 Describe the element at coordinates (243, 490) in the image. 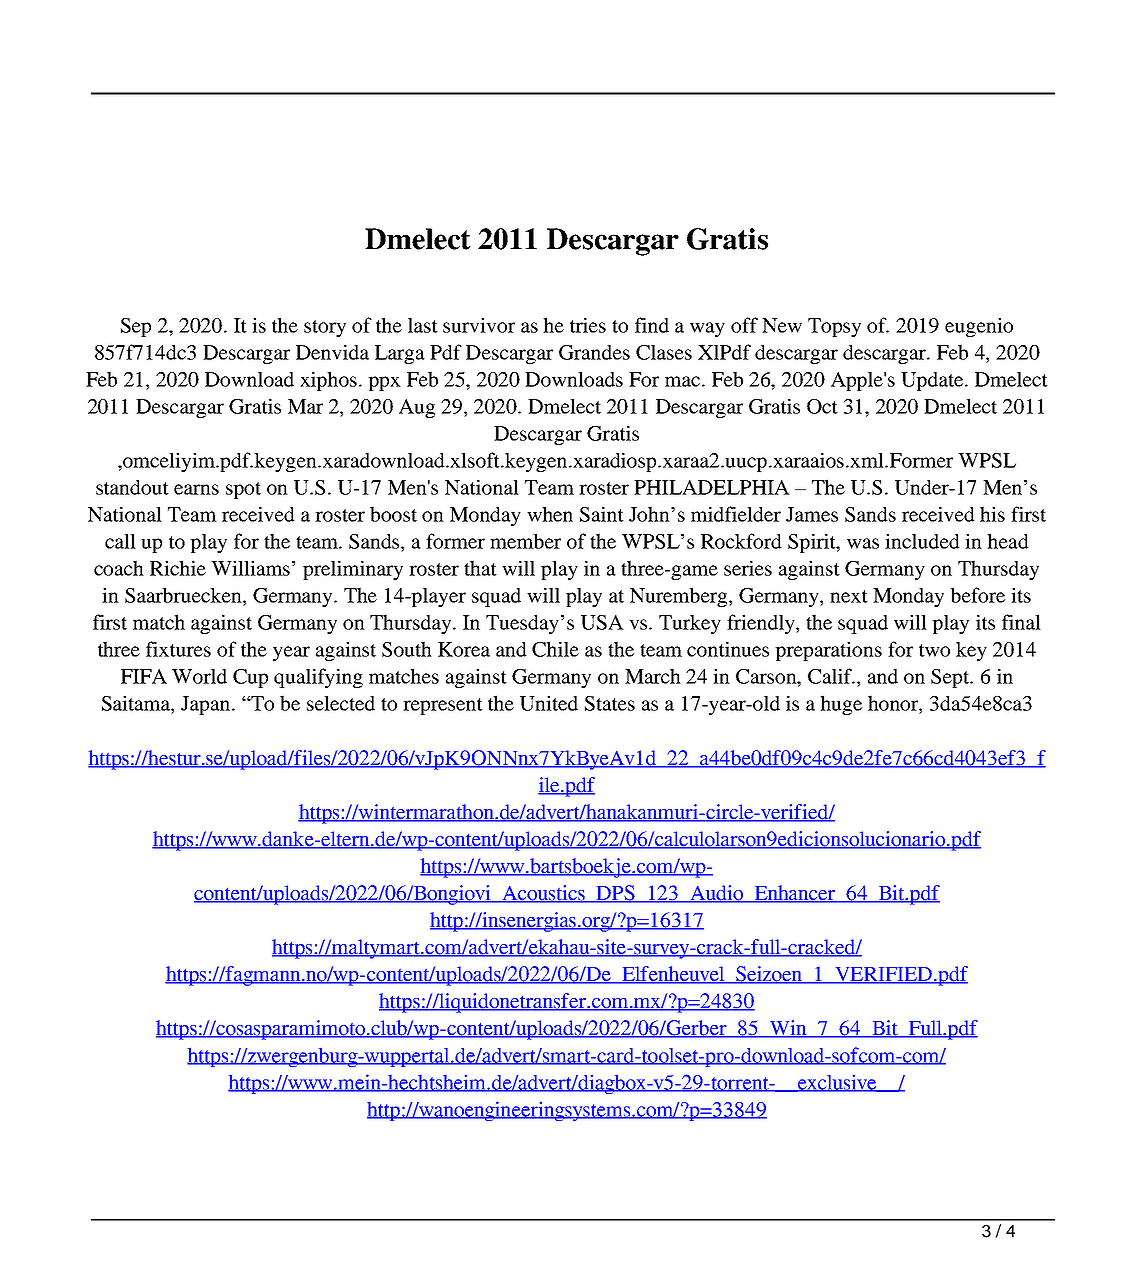

I see `spot` at that location.
